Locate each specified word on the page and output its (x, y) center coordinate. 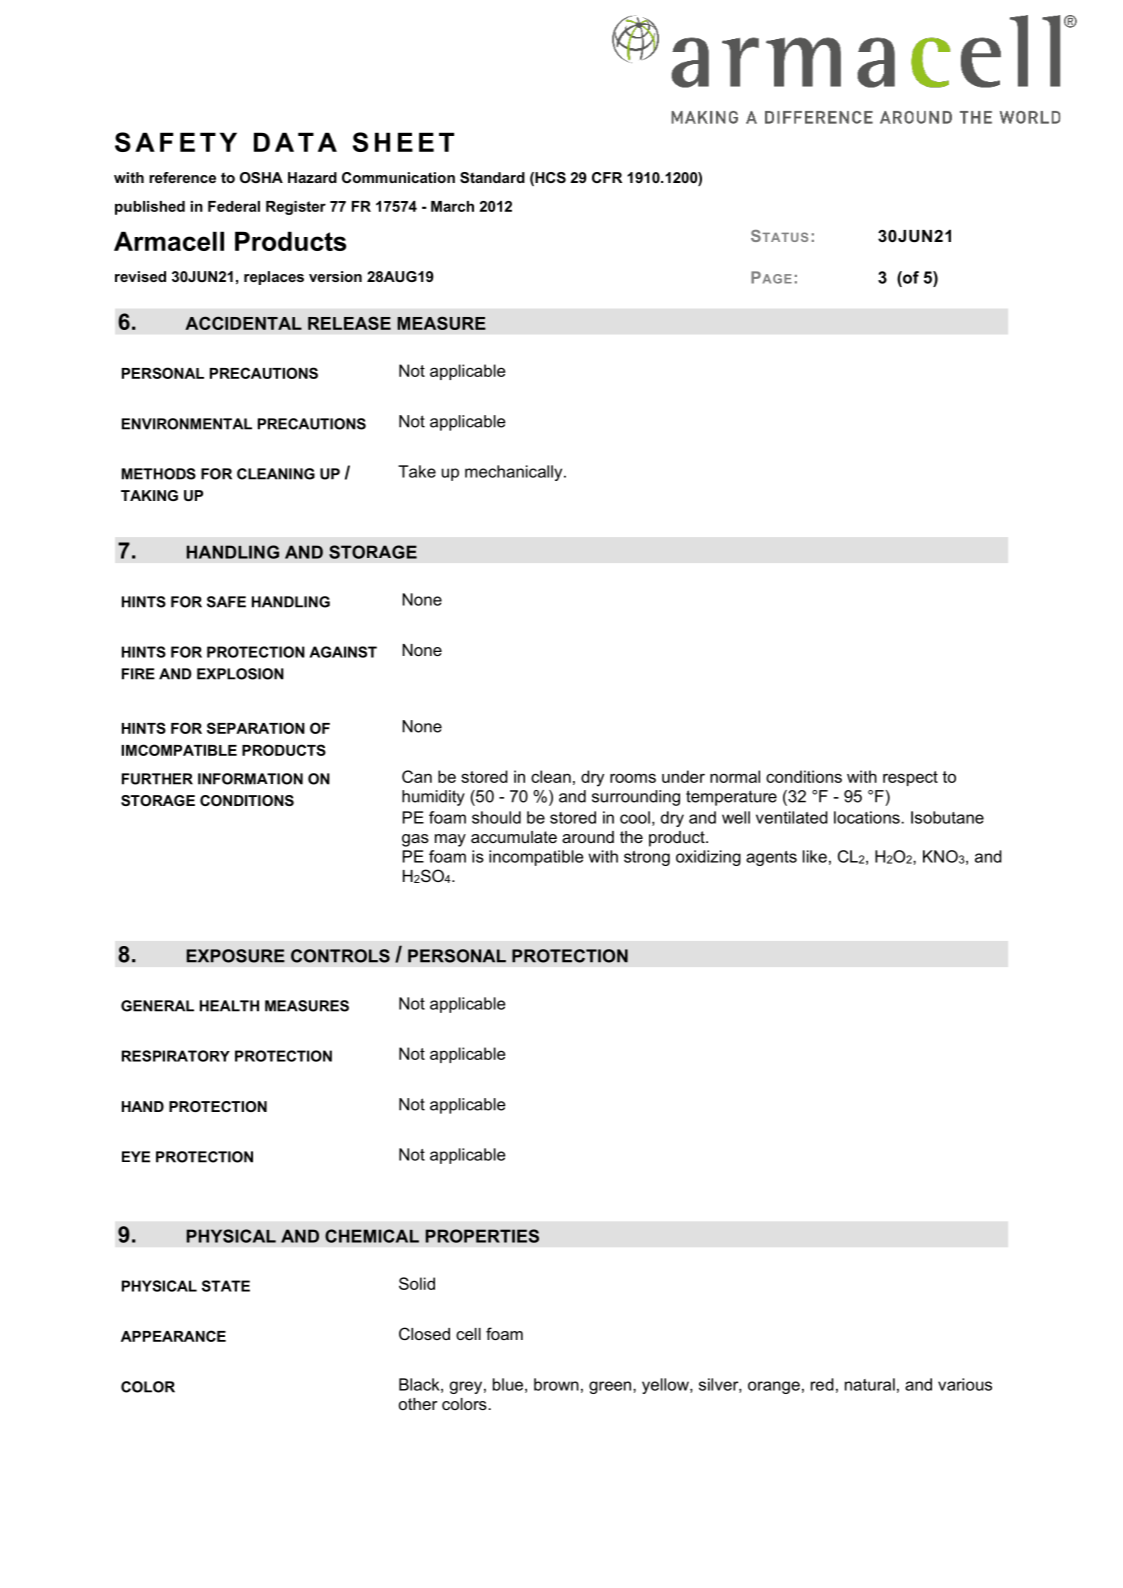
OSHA (261, 177)
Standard (492, 177)
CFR (607, 177)
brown (556, 1384)
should (496, 817)
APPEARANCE (173, 1336)
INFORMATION (250, 779)
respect (910, 778)
